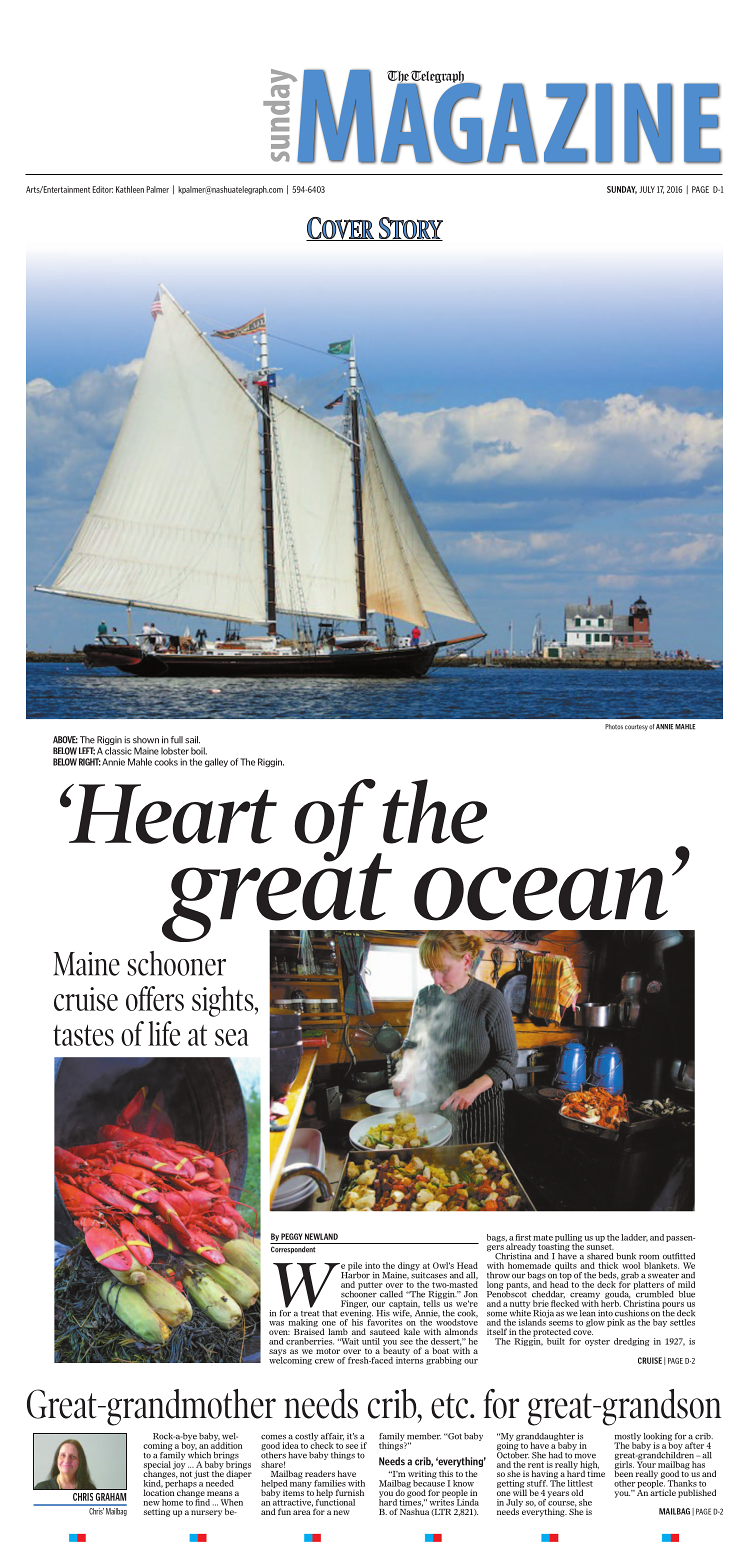 This image has width=749, height=1568. What do you see at coordinates (157, 1466) in the image?
I see `special` at bounding box center [157, 1466].
